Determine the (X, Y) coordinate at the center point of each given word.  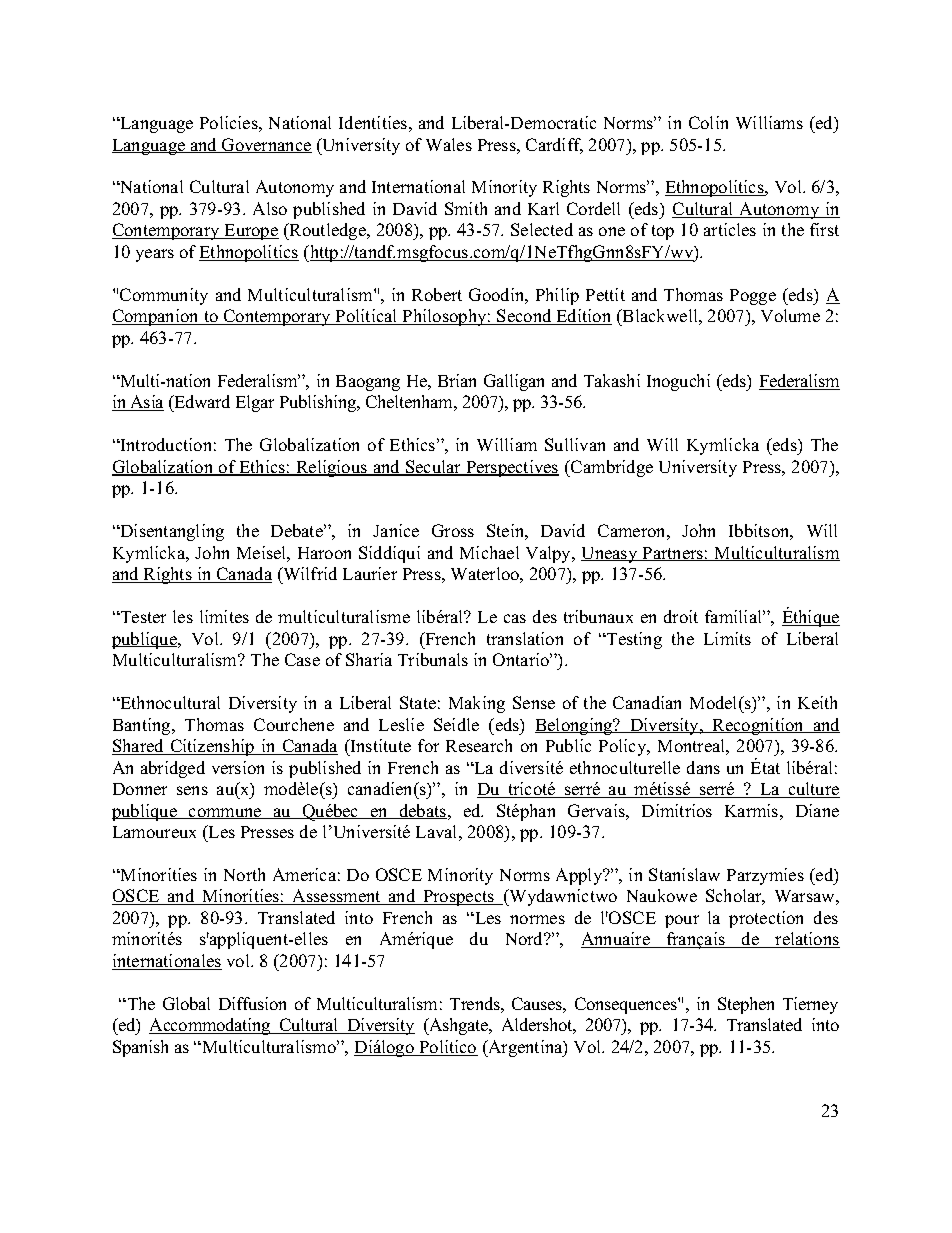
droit (681, 616)
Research (479, 745)
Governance (266, 145)
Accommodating (211, 1026)
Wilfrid (309, 573)
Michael (489, 552)
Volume (790, 315)
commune (225, 813)
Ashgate (459, 1026)
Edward (201, 403)
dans (703, 767)
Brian (457, 380)
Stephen (746, 1005)
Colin (708, 122)
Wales (449, 144)
